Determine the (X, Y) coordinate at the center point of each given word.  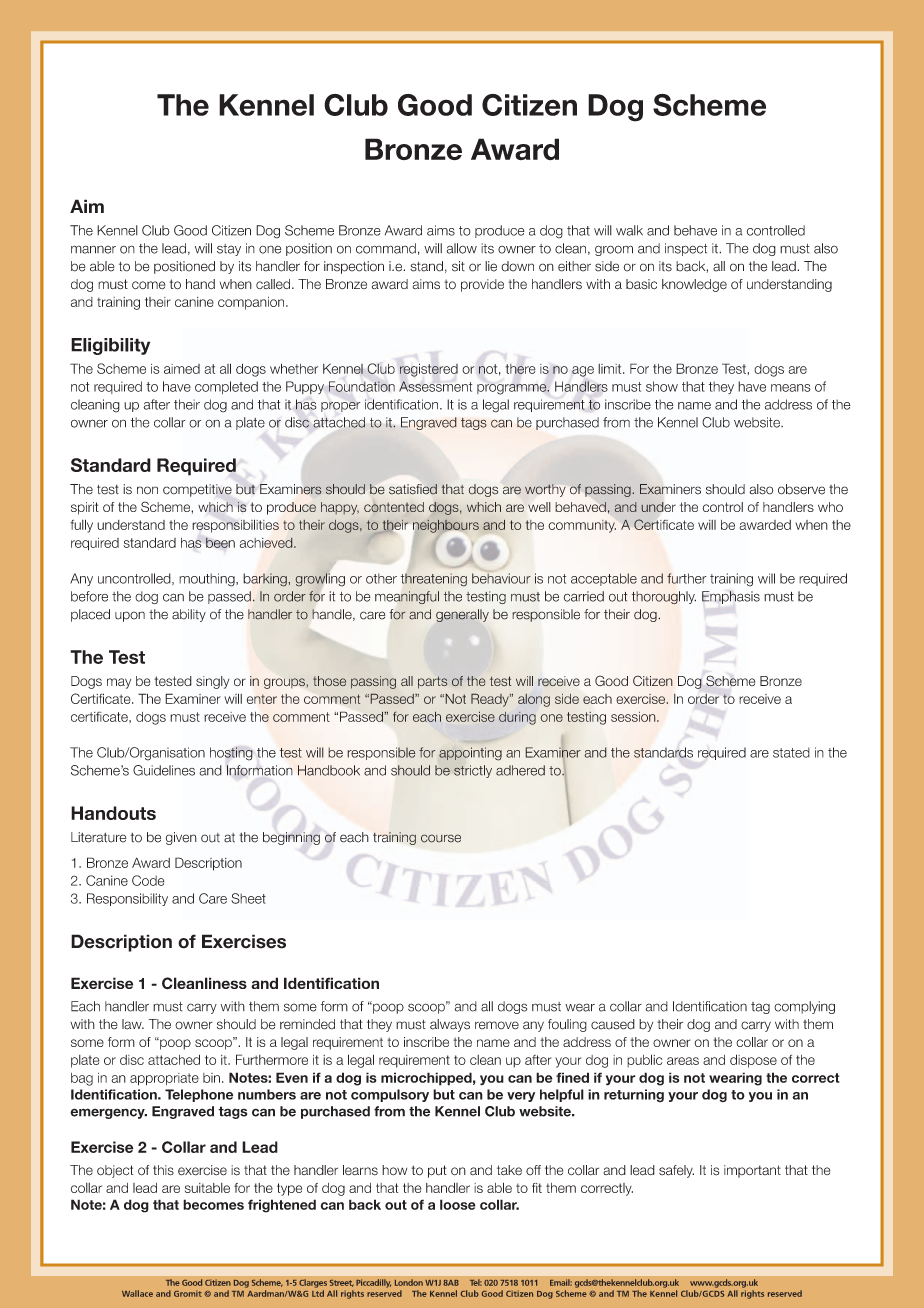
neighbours (446, 526)
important (752, 1171)
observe (801, 489)
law (133, 1024)
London (409, 1282)
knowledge (694, 285)
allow (462, 248)
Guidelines (164, 770)
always (450, 1025)
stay (229, 250)
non (147, 490)
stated (791, 752)
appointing (470, 753)
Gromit (188, 1293)
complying (804, 1007)
